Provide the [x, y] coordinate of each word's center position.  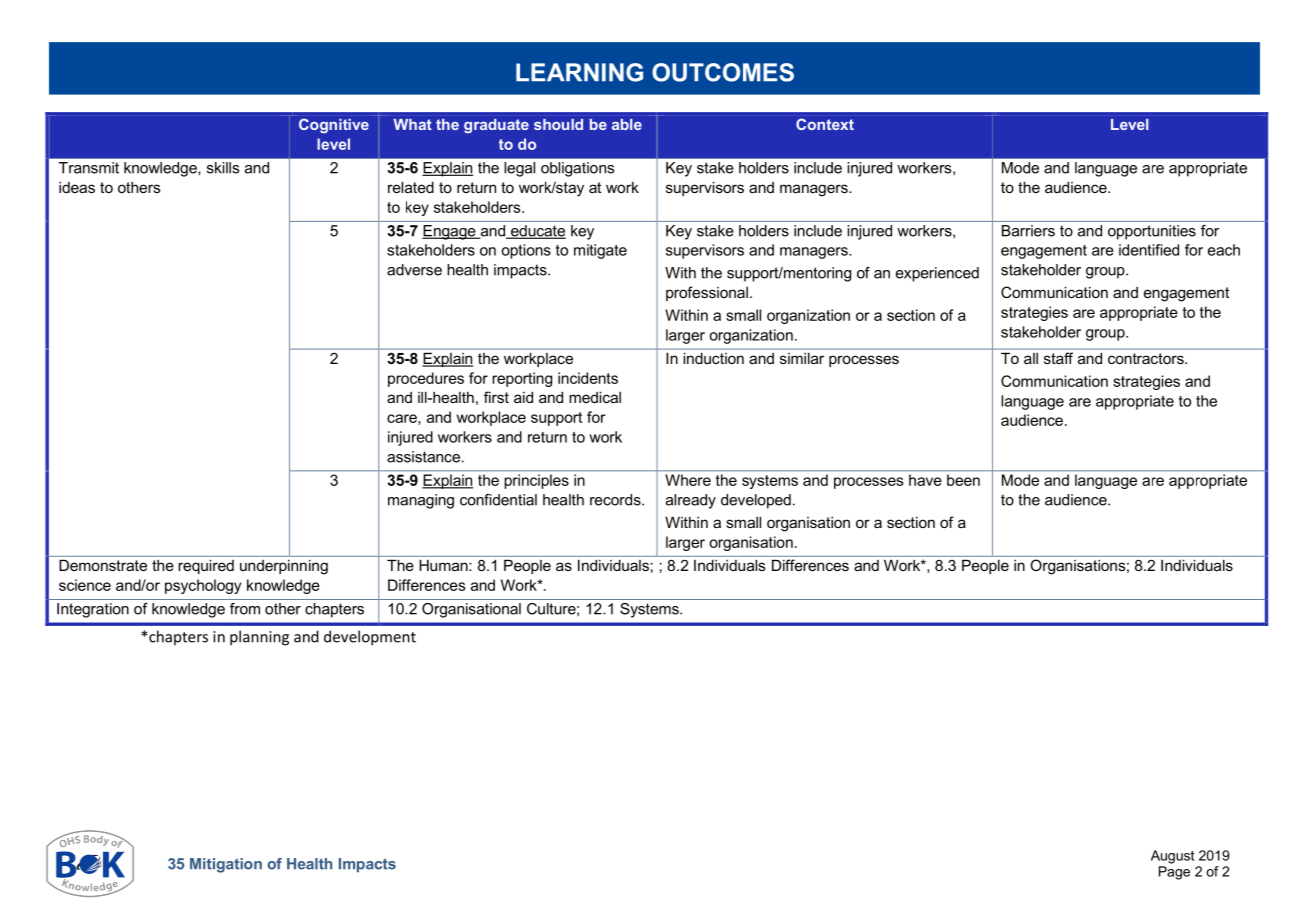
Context [825, 124]
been [963, 480]
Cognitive [334, 125]
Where [688, 480]
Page [1174, 873]
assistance [423, 457]
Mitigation [226, 865]
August [1172, 857]
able [627, 124]
